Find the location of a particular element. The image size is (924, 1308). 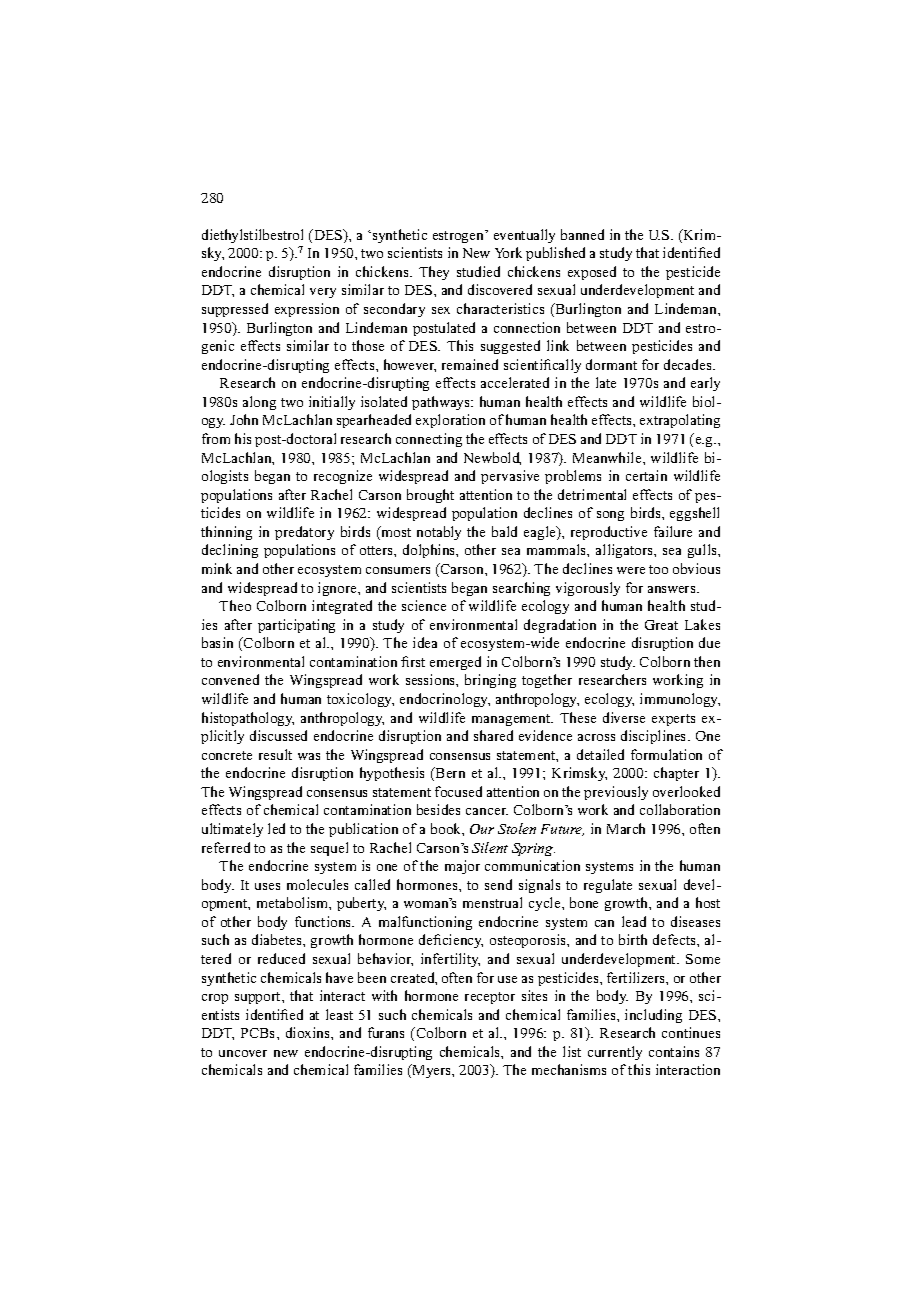

result is located at coordinates (275, 754).
